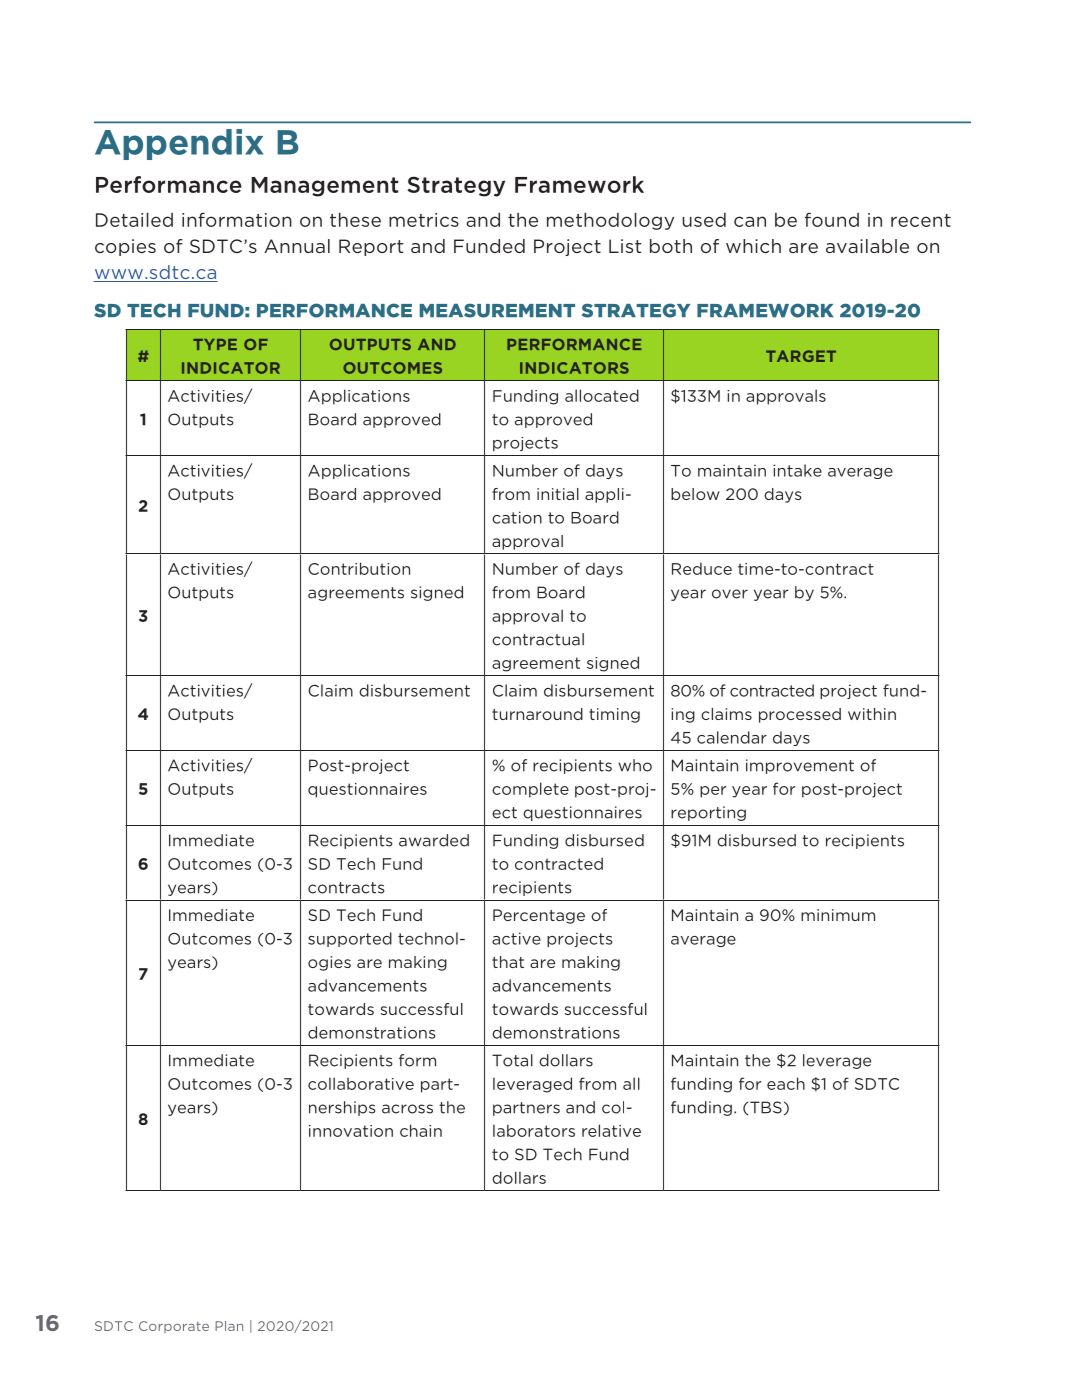 This document has height=1378, width=1065. What do you see at coordinates (229, 1326) in the document?
I see `Plan` at bounding box center [229, 1326].
